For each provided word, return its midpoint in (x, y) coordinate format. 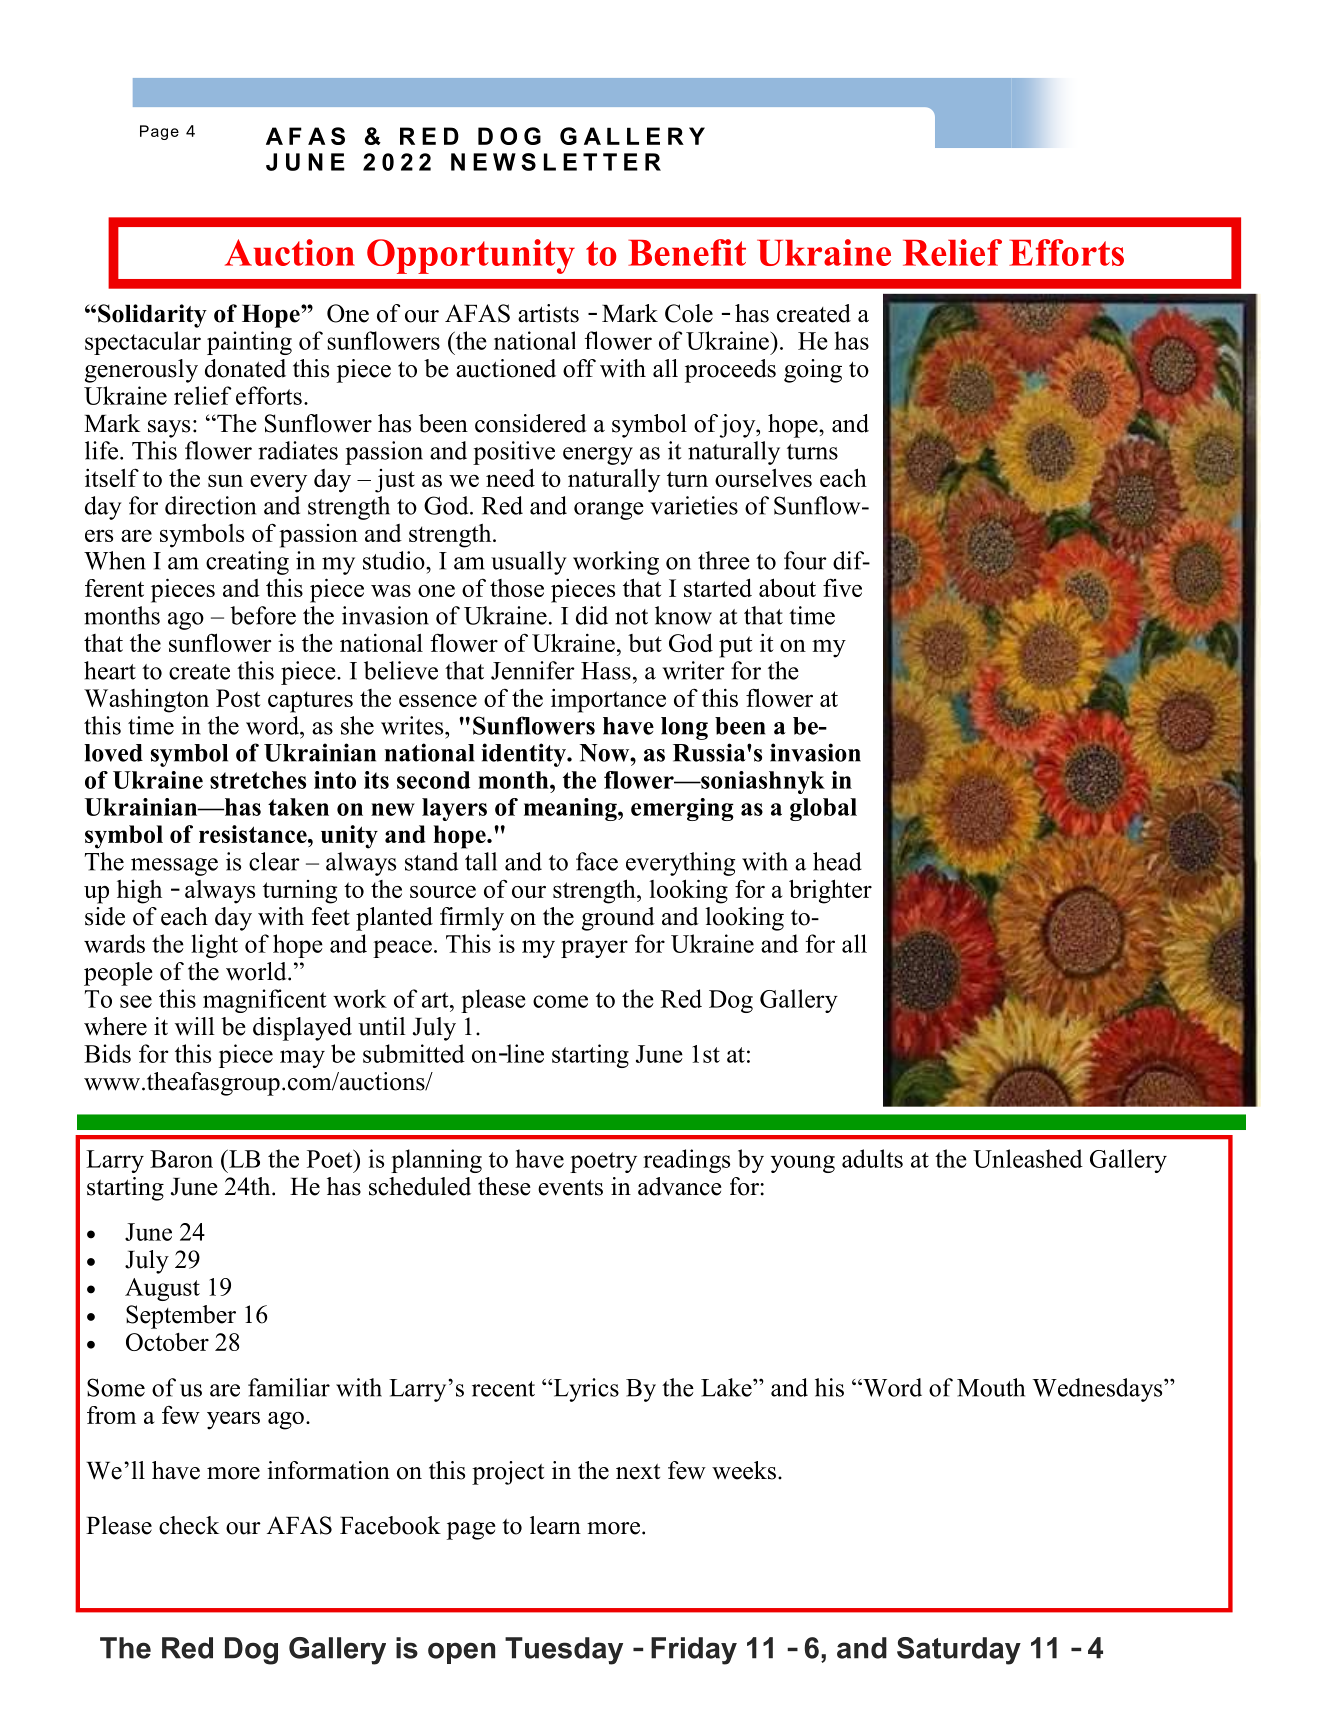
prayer (594, 949)
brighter (830, 891)
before (263, 615)
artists (548, 313)
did (592, 615)
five (842, 587)
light (214, 946)
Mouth (991, 1387)
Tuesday (564, 1651)
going (813, 371)
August (162, 1289)
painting (249, 343)
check (189, 1525)
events (570, 1187)
